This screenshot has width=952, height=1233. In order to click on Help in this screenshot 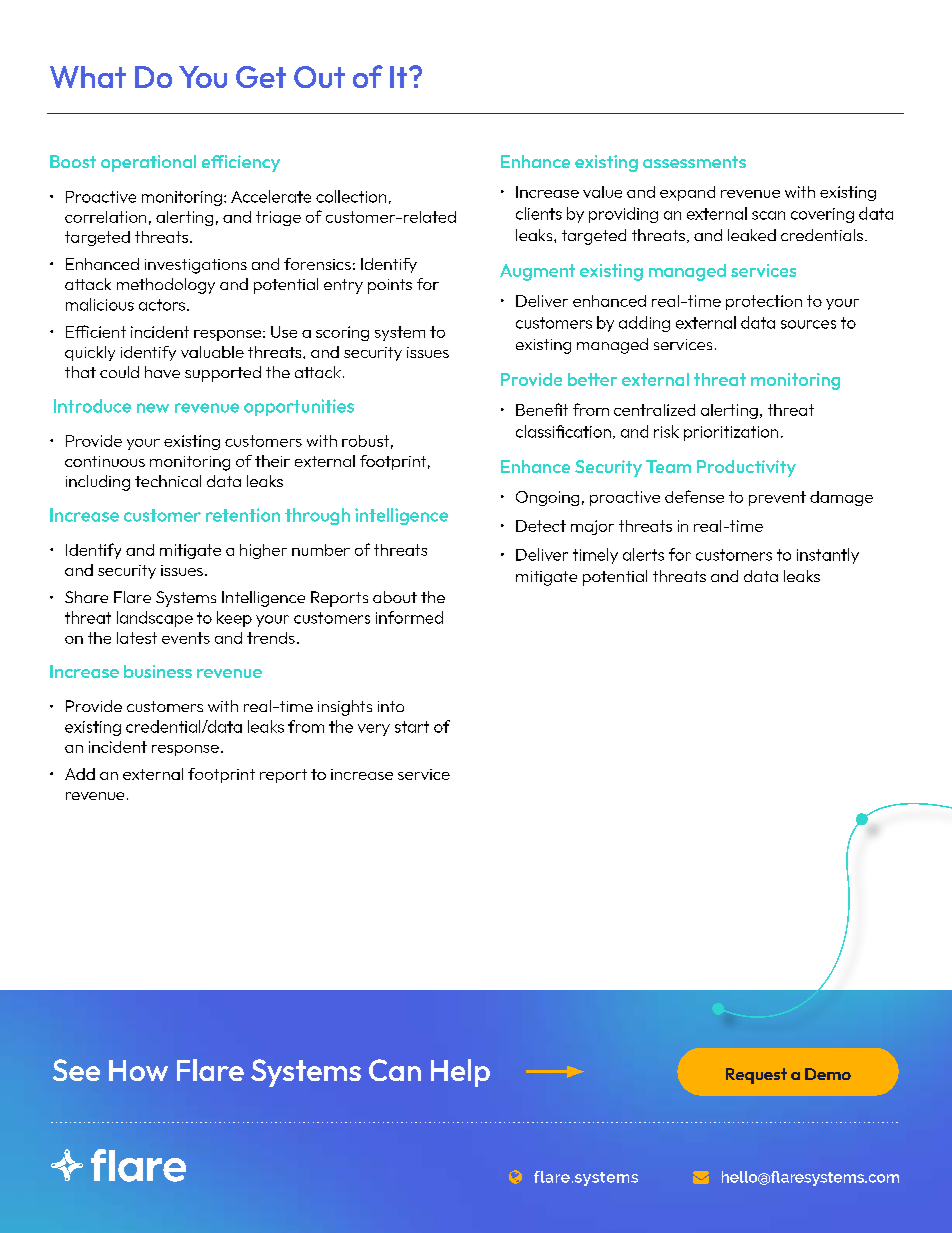, I will do `click(460, 1073)`.
